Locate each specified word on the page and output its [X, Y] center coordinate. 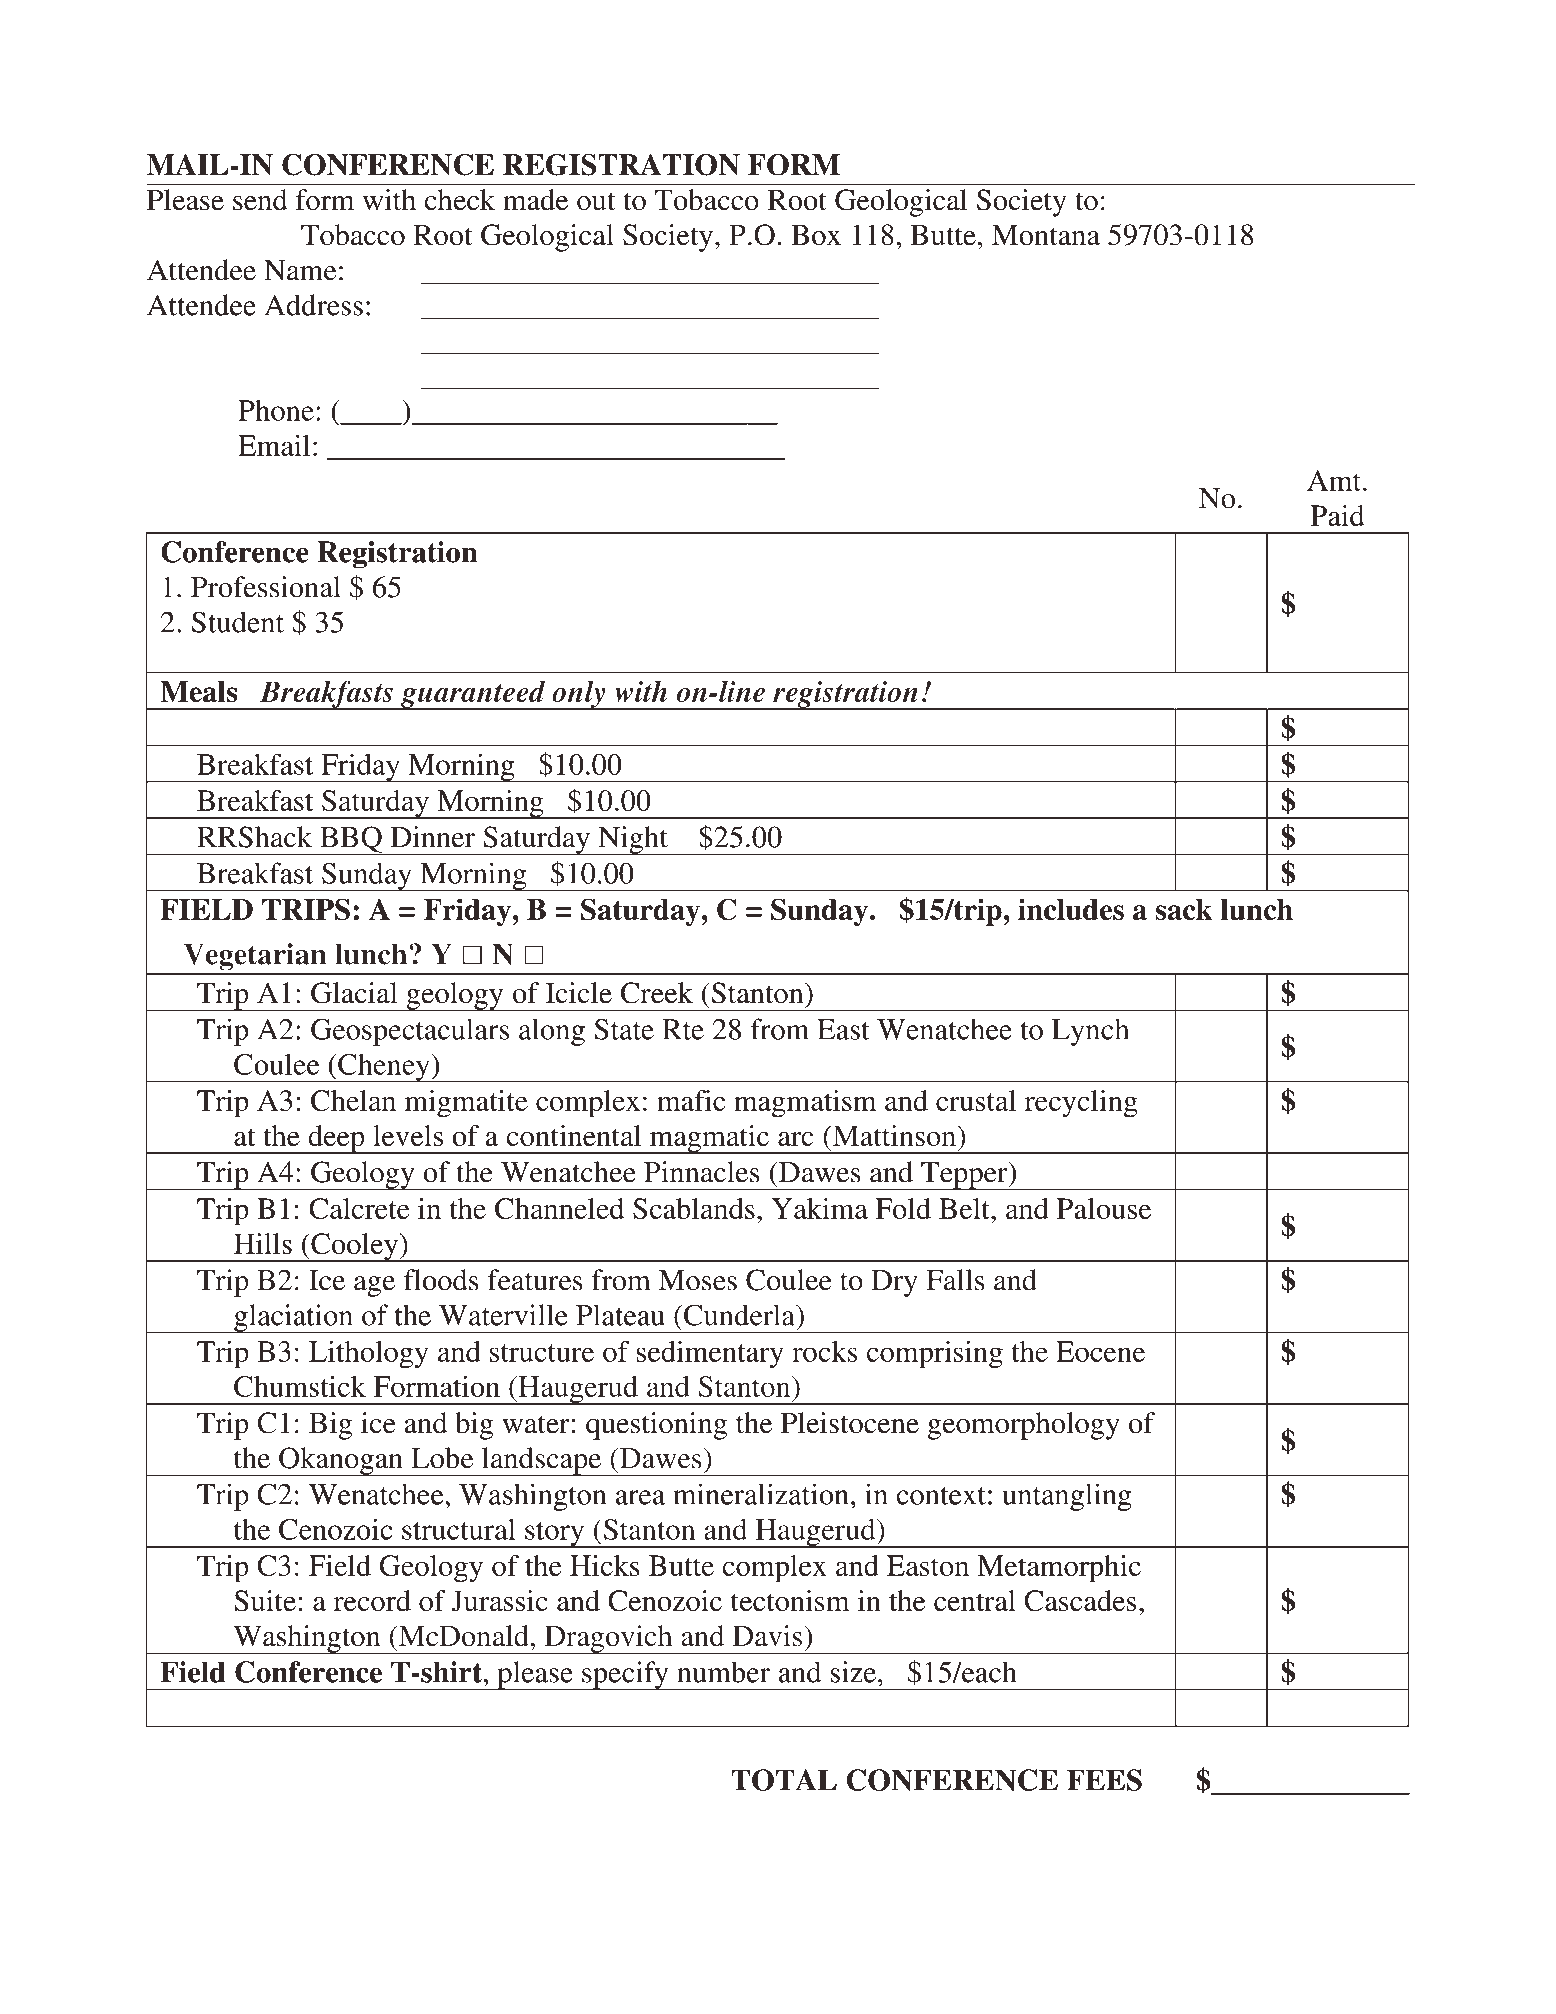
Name [300, 270]
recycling [1081, 1104]
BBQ [351, 840]
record [372, 1600]
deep [336, 1139]
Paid [1338, 515]
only [579, 695]
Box [816, 235]
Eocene [1100, 1351]
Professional [266, 587]
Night [633, 840]
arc [796, 1139]
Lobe [442, 1458]
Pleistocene [850, 1423]
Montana [1046, 235]
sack [1184, 909]
